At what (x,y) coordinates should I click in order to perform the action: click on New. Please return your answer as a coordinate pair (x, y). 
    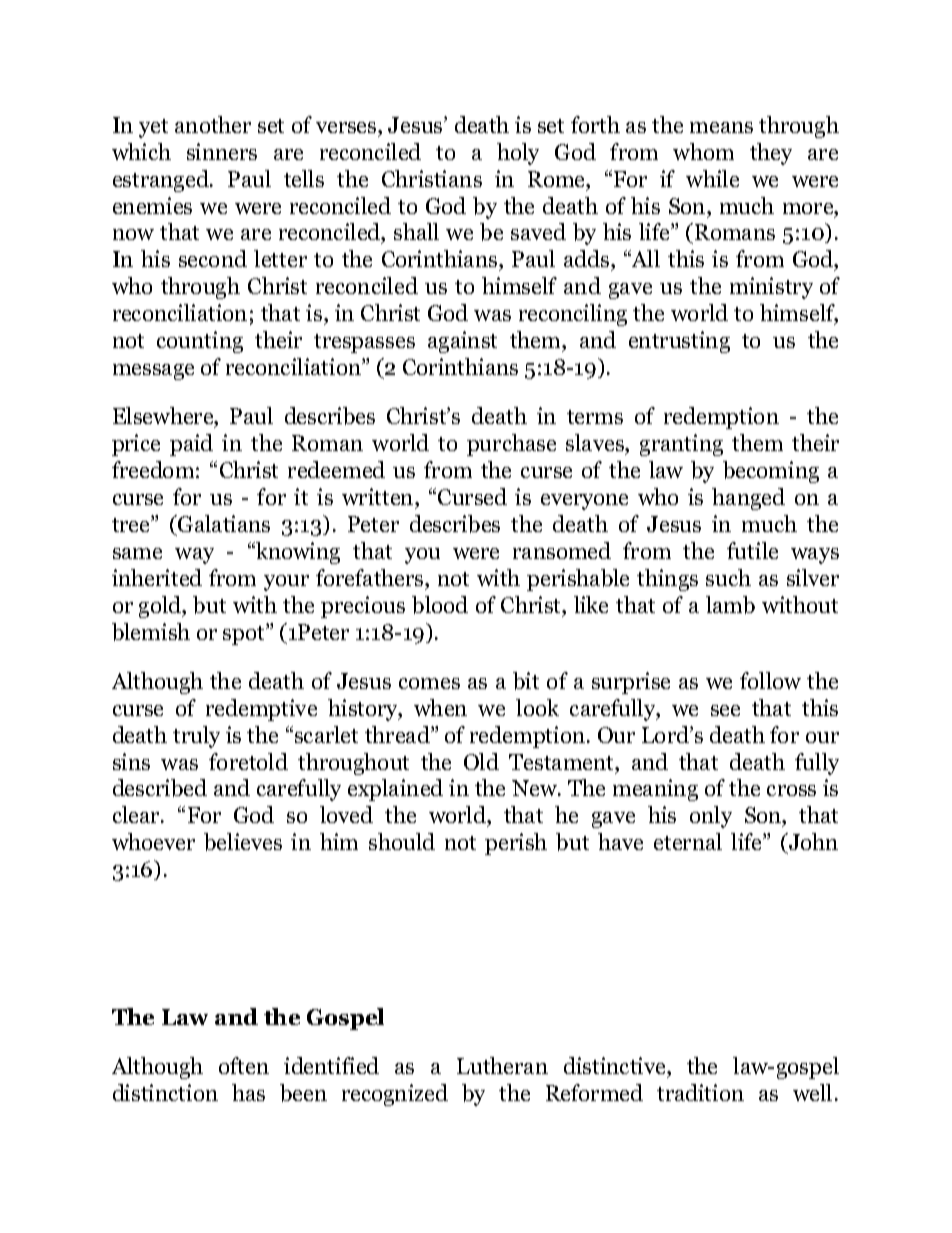
    Looking at the image, I should click on (536, 788).
